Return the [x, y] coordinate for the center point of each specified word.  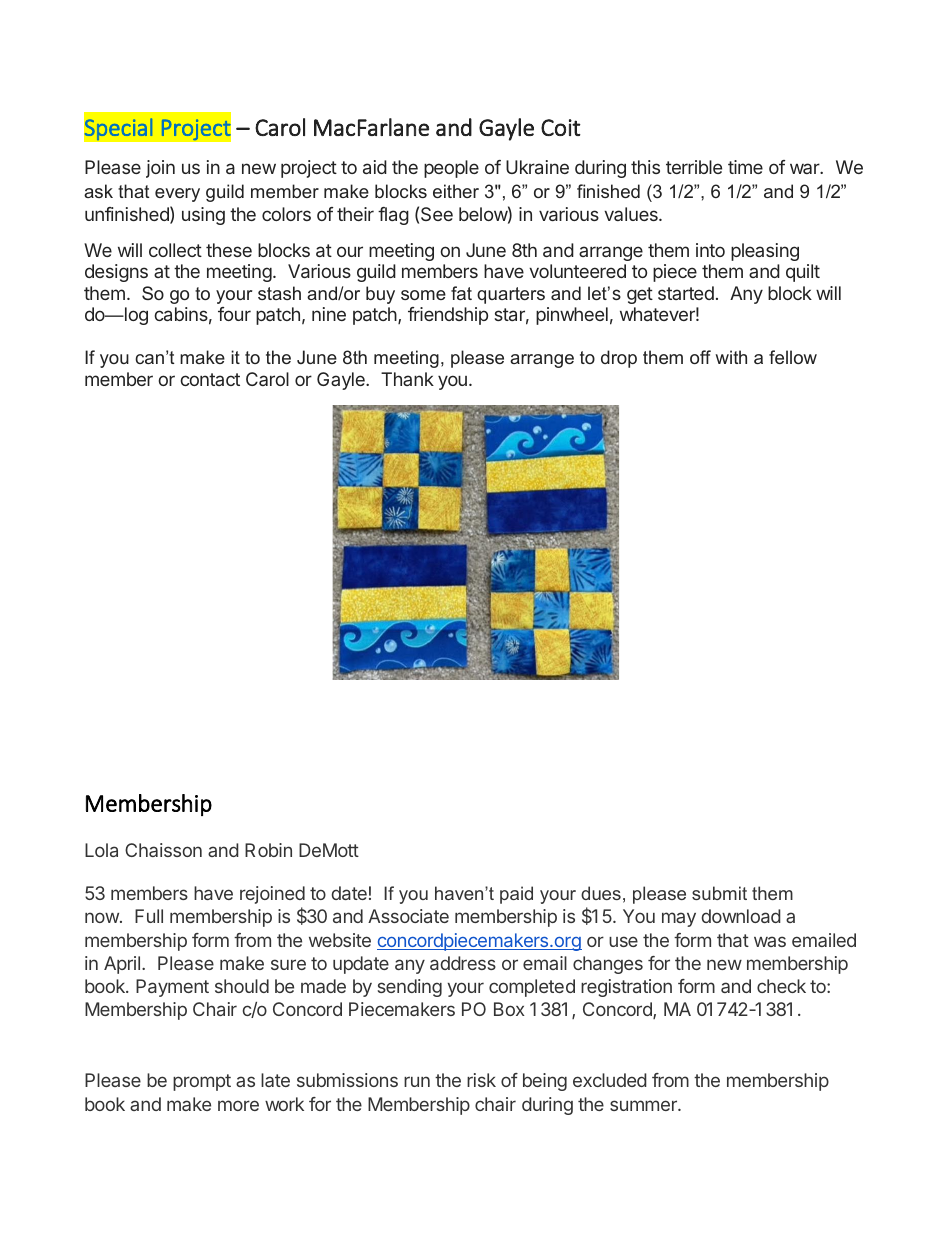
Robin [268, 850]
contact [210, 379]
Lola [101, 850]
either [456, 191]
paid [516, 895]
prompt [202, 1082]
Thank [407, 379]
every [177, 195]
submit [719, 893]
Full [149, 916]
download [741, 916]
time [745, 167]
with [731, 357]
